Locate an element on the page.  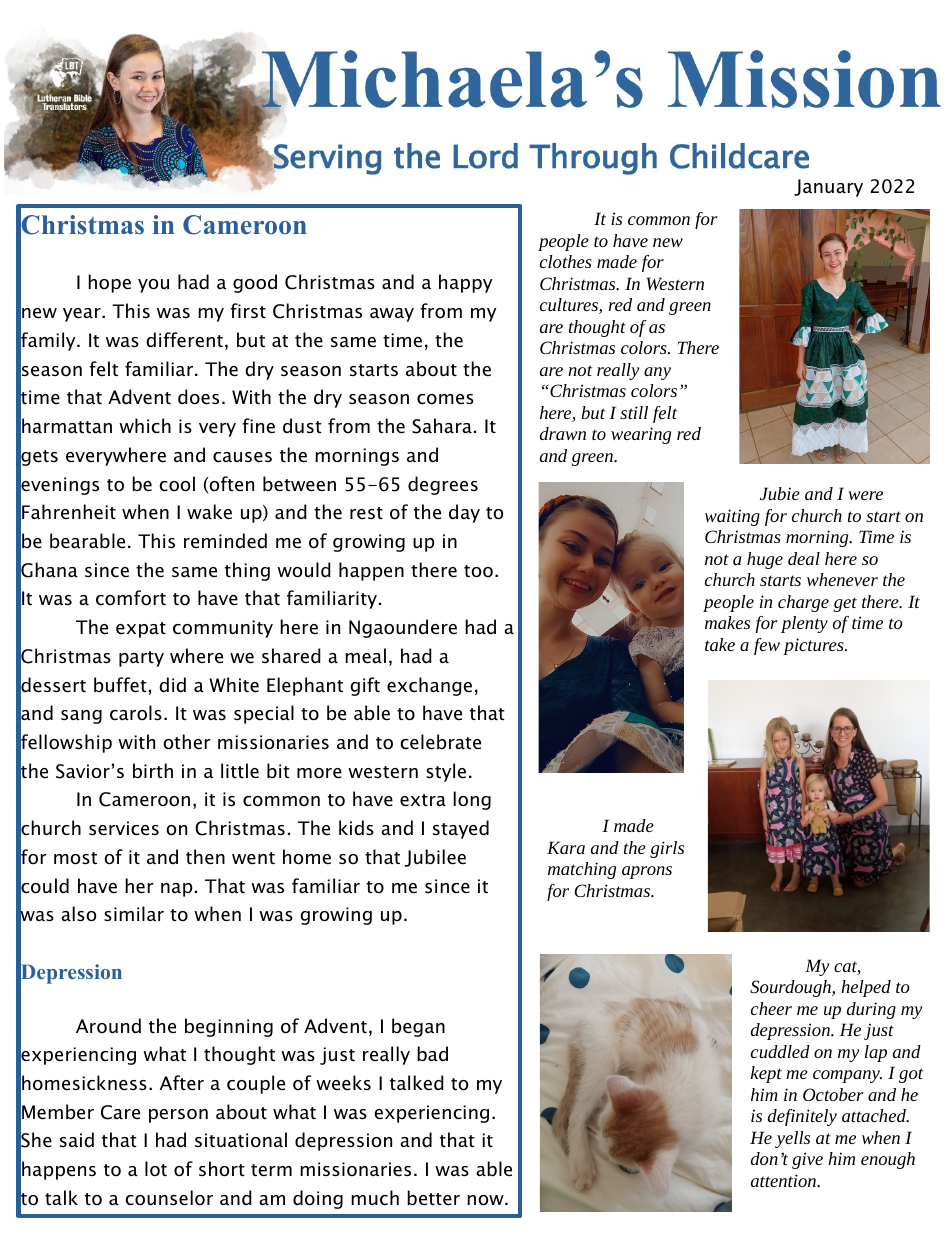
exchange is located at coordinates (429, 686).
